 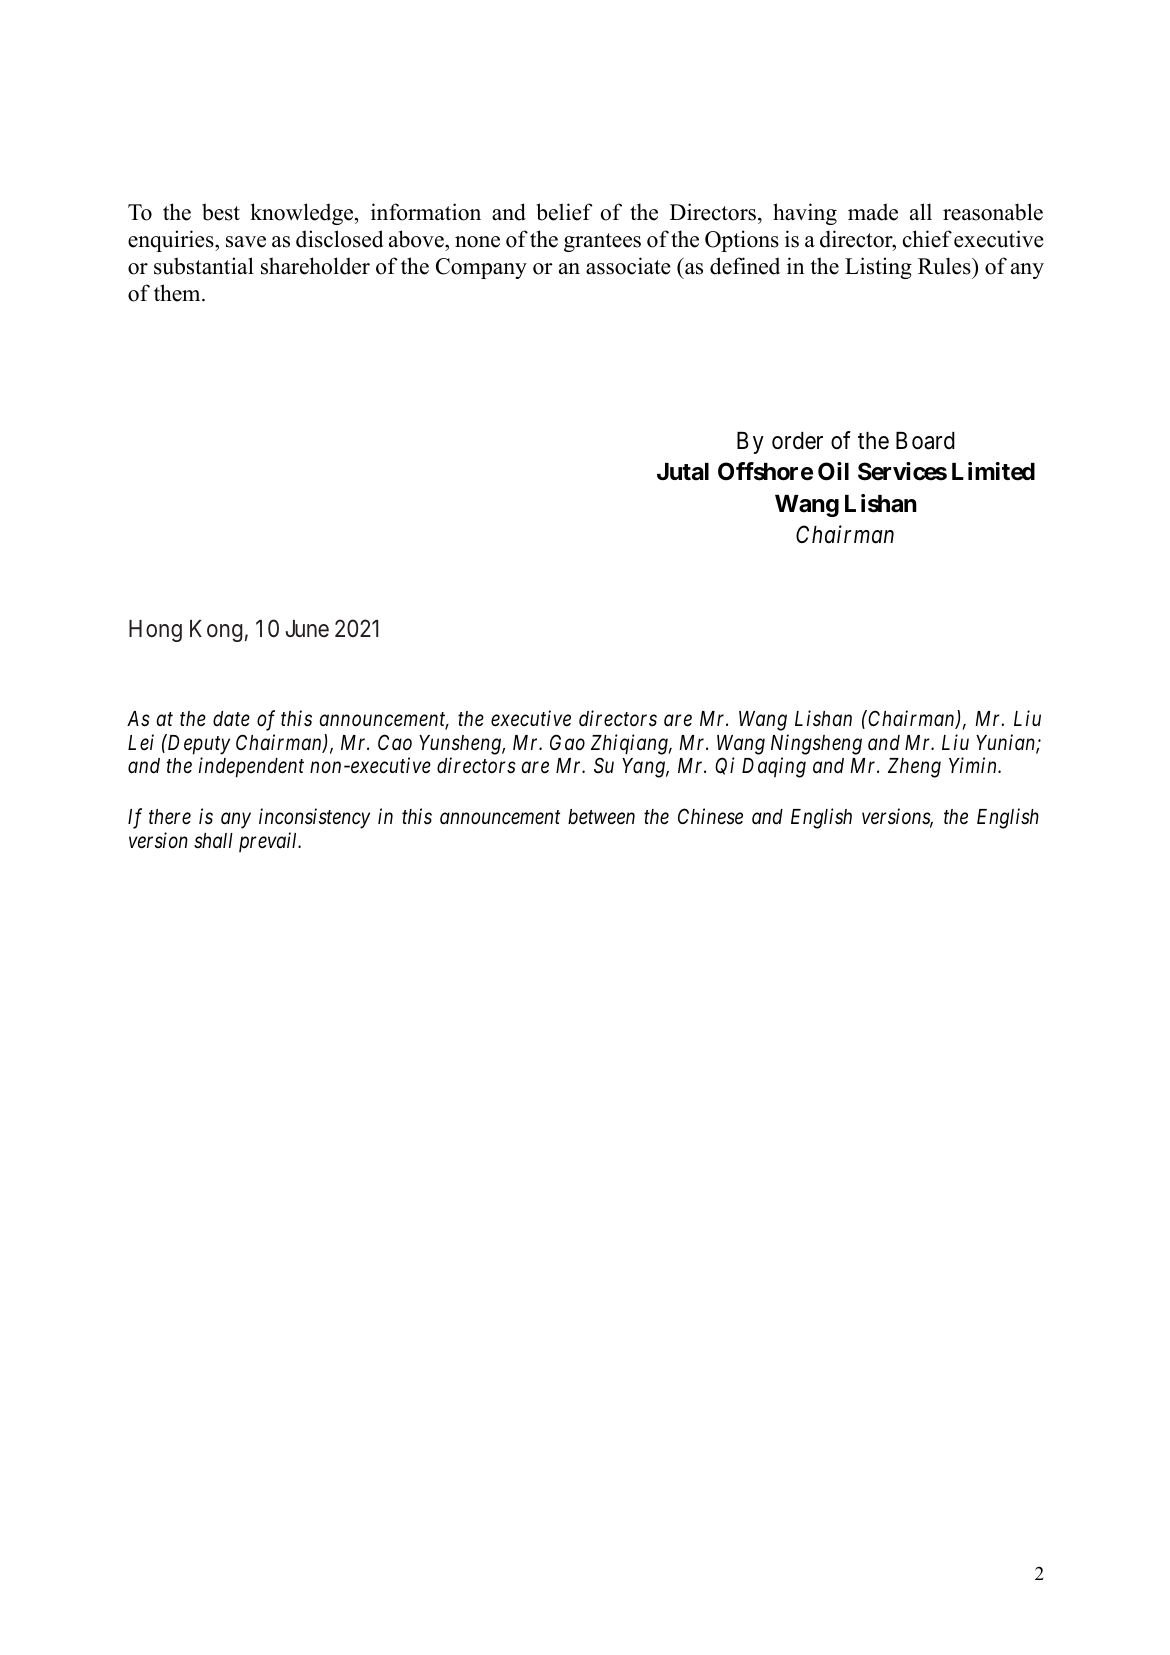 I want to click on save, so click(x=246, y=242).
